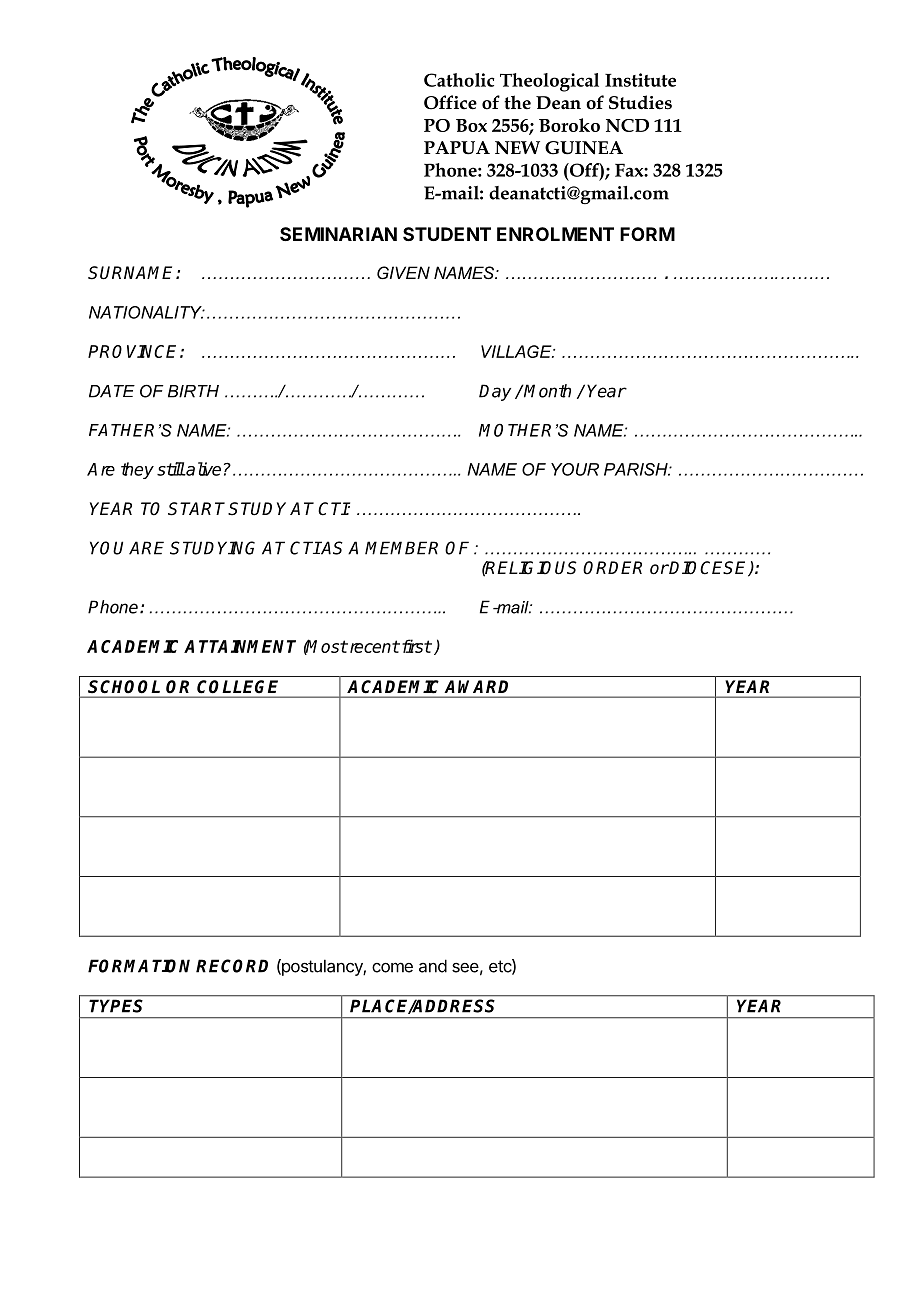  I want to click on Office, so click(450, 102).
